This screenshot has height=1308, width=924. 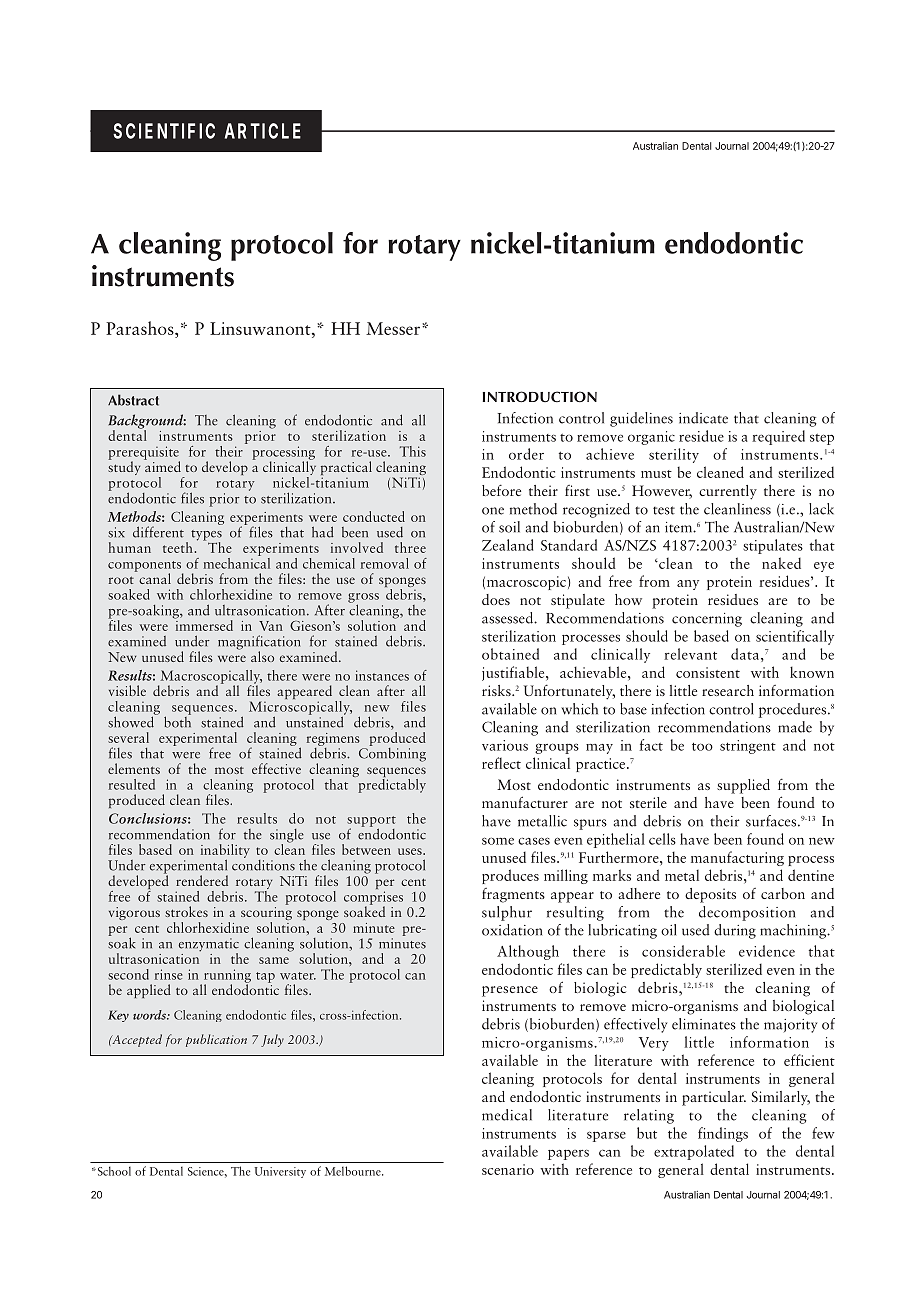 What do you see at coordinates (498, 841) in the screenshot?
I see `some` at bounding box center [498, 841].
